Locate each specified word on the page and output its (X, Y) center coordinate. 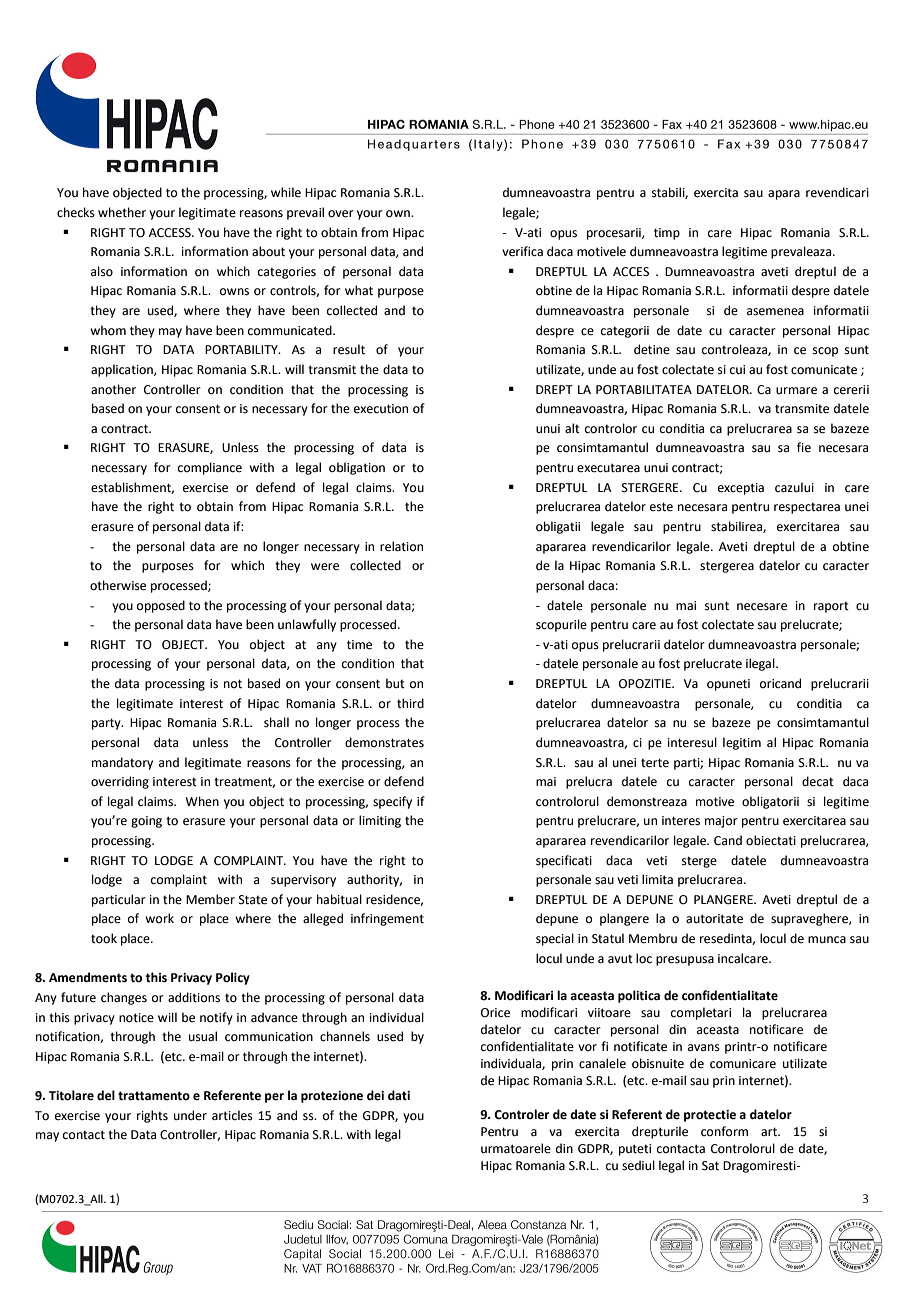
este (661, 507)
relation (401, 546)
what (359, 290)
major (721, 822)
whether (122, 212)
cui (737, 370)
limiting (380, 821)
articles (232, 1115)
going (146, 822)
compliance (210, 468)
